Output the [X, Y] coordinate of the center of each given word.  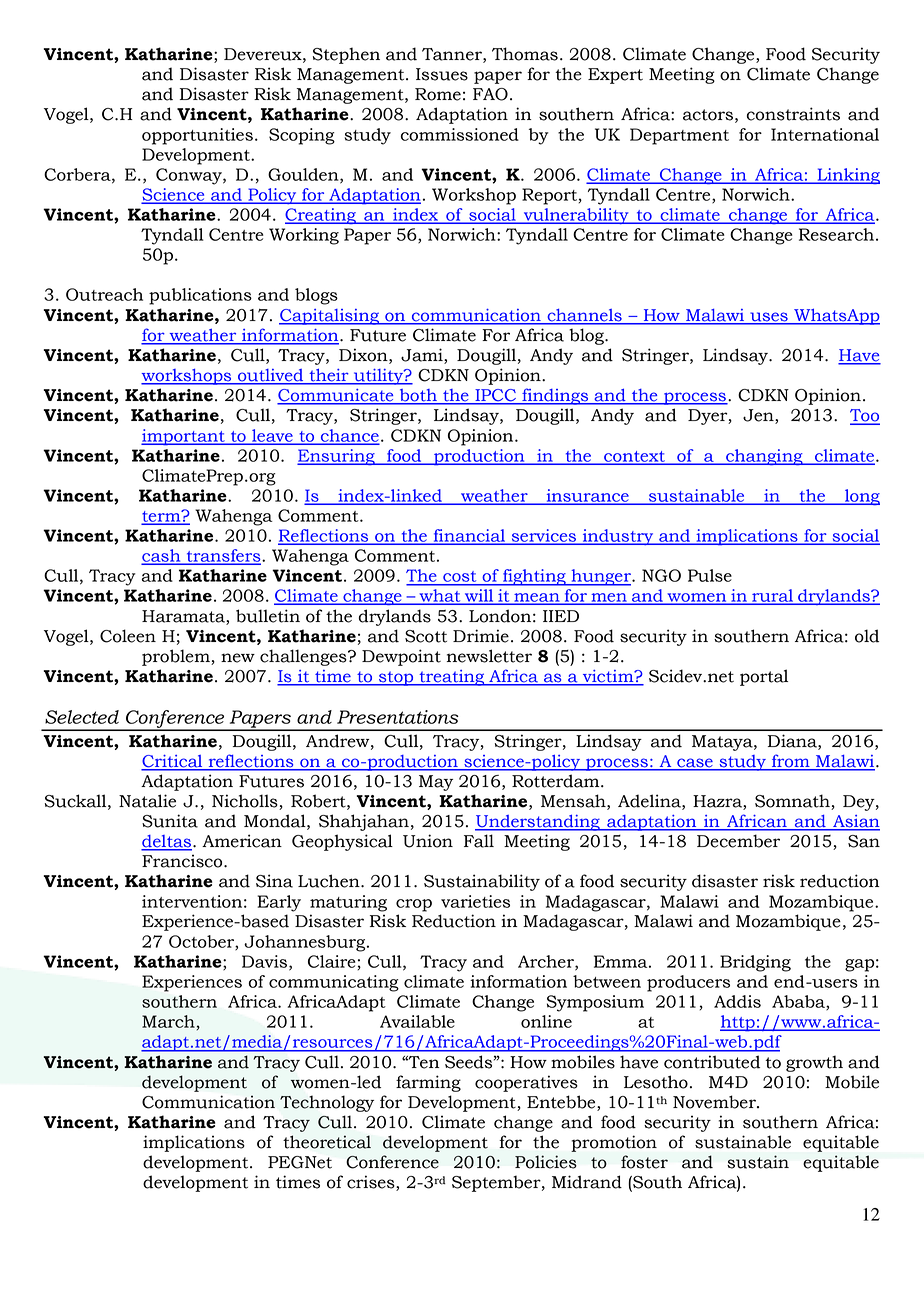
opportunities [197, 136]
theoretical [327, 1142]
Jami [423, 356]
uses [769, 318]
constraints [793, 114]
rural [773, 596]
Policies [546, 1162]
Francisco [183, 861]
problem [177, 657]
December [738, 841]
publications [200, 296]
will [479, 595]
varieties [475, 901]
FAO [490, 94]
